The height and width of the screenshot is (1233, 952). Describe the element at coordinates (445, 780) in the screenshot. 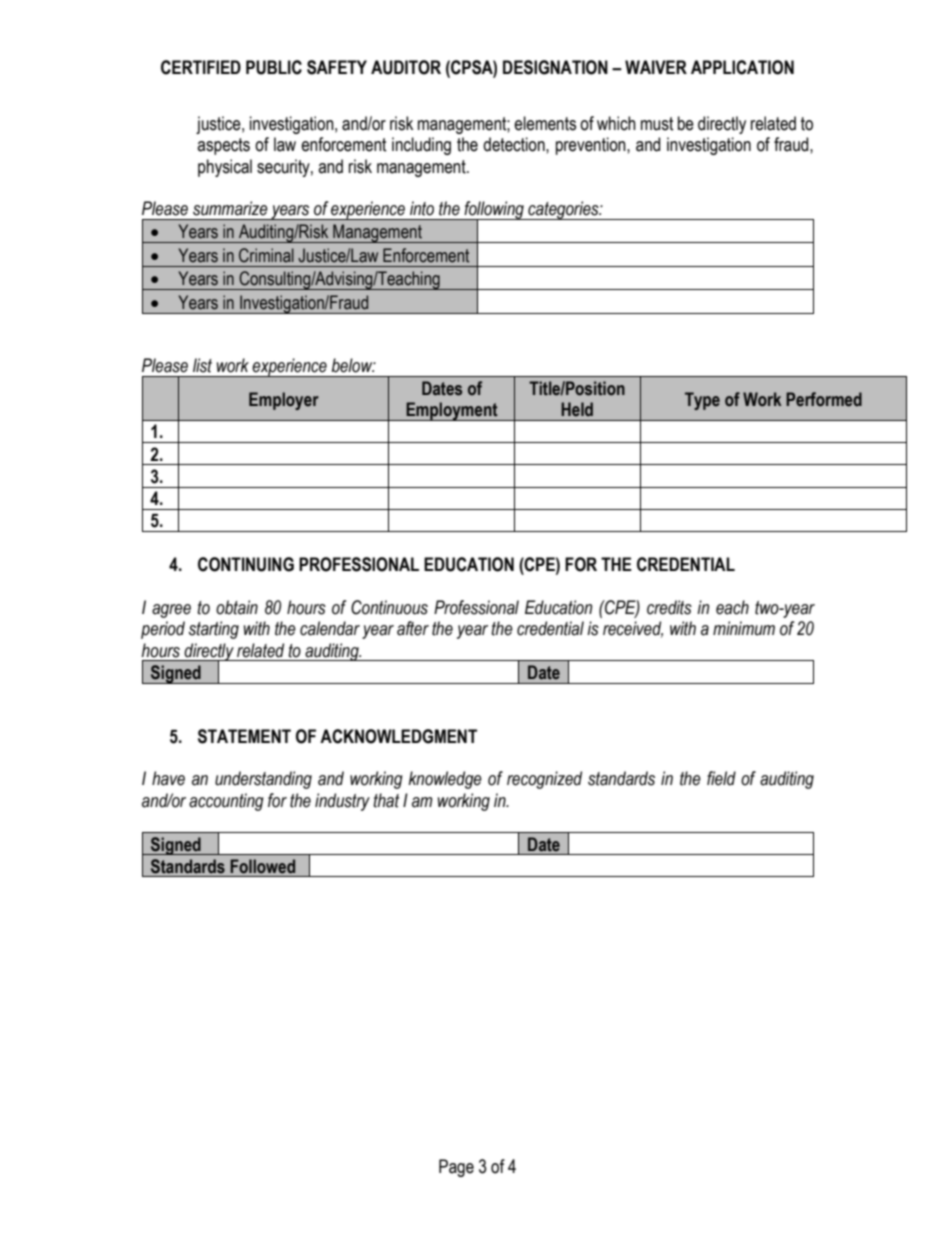

I see `knowledge` at that location.
